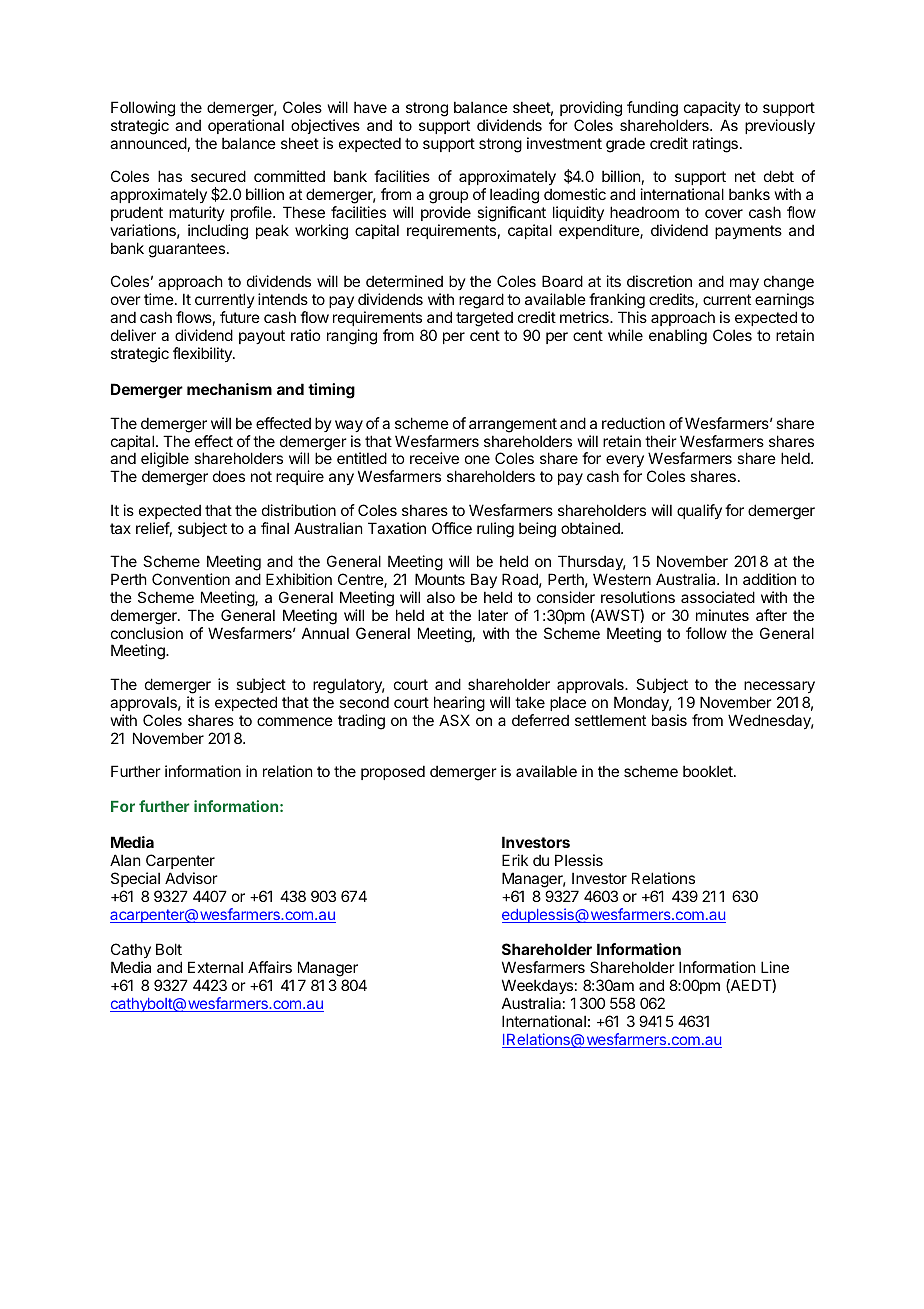 This screenshot has width=924, height=1309. Describe the element at coordinates (270, 967) in the screenshot. I see `Affairs` at that location.
